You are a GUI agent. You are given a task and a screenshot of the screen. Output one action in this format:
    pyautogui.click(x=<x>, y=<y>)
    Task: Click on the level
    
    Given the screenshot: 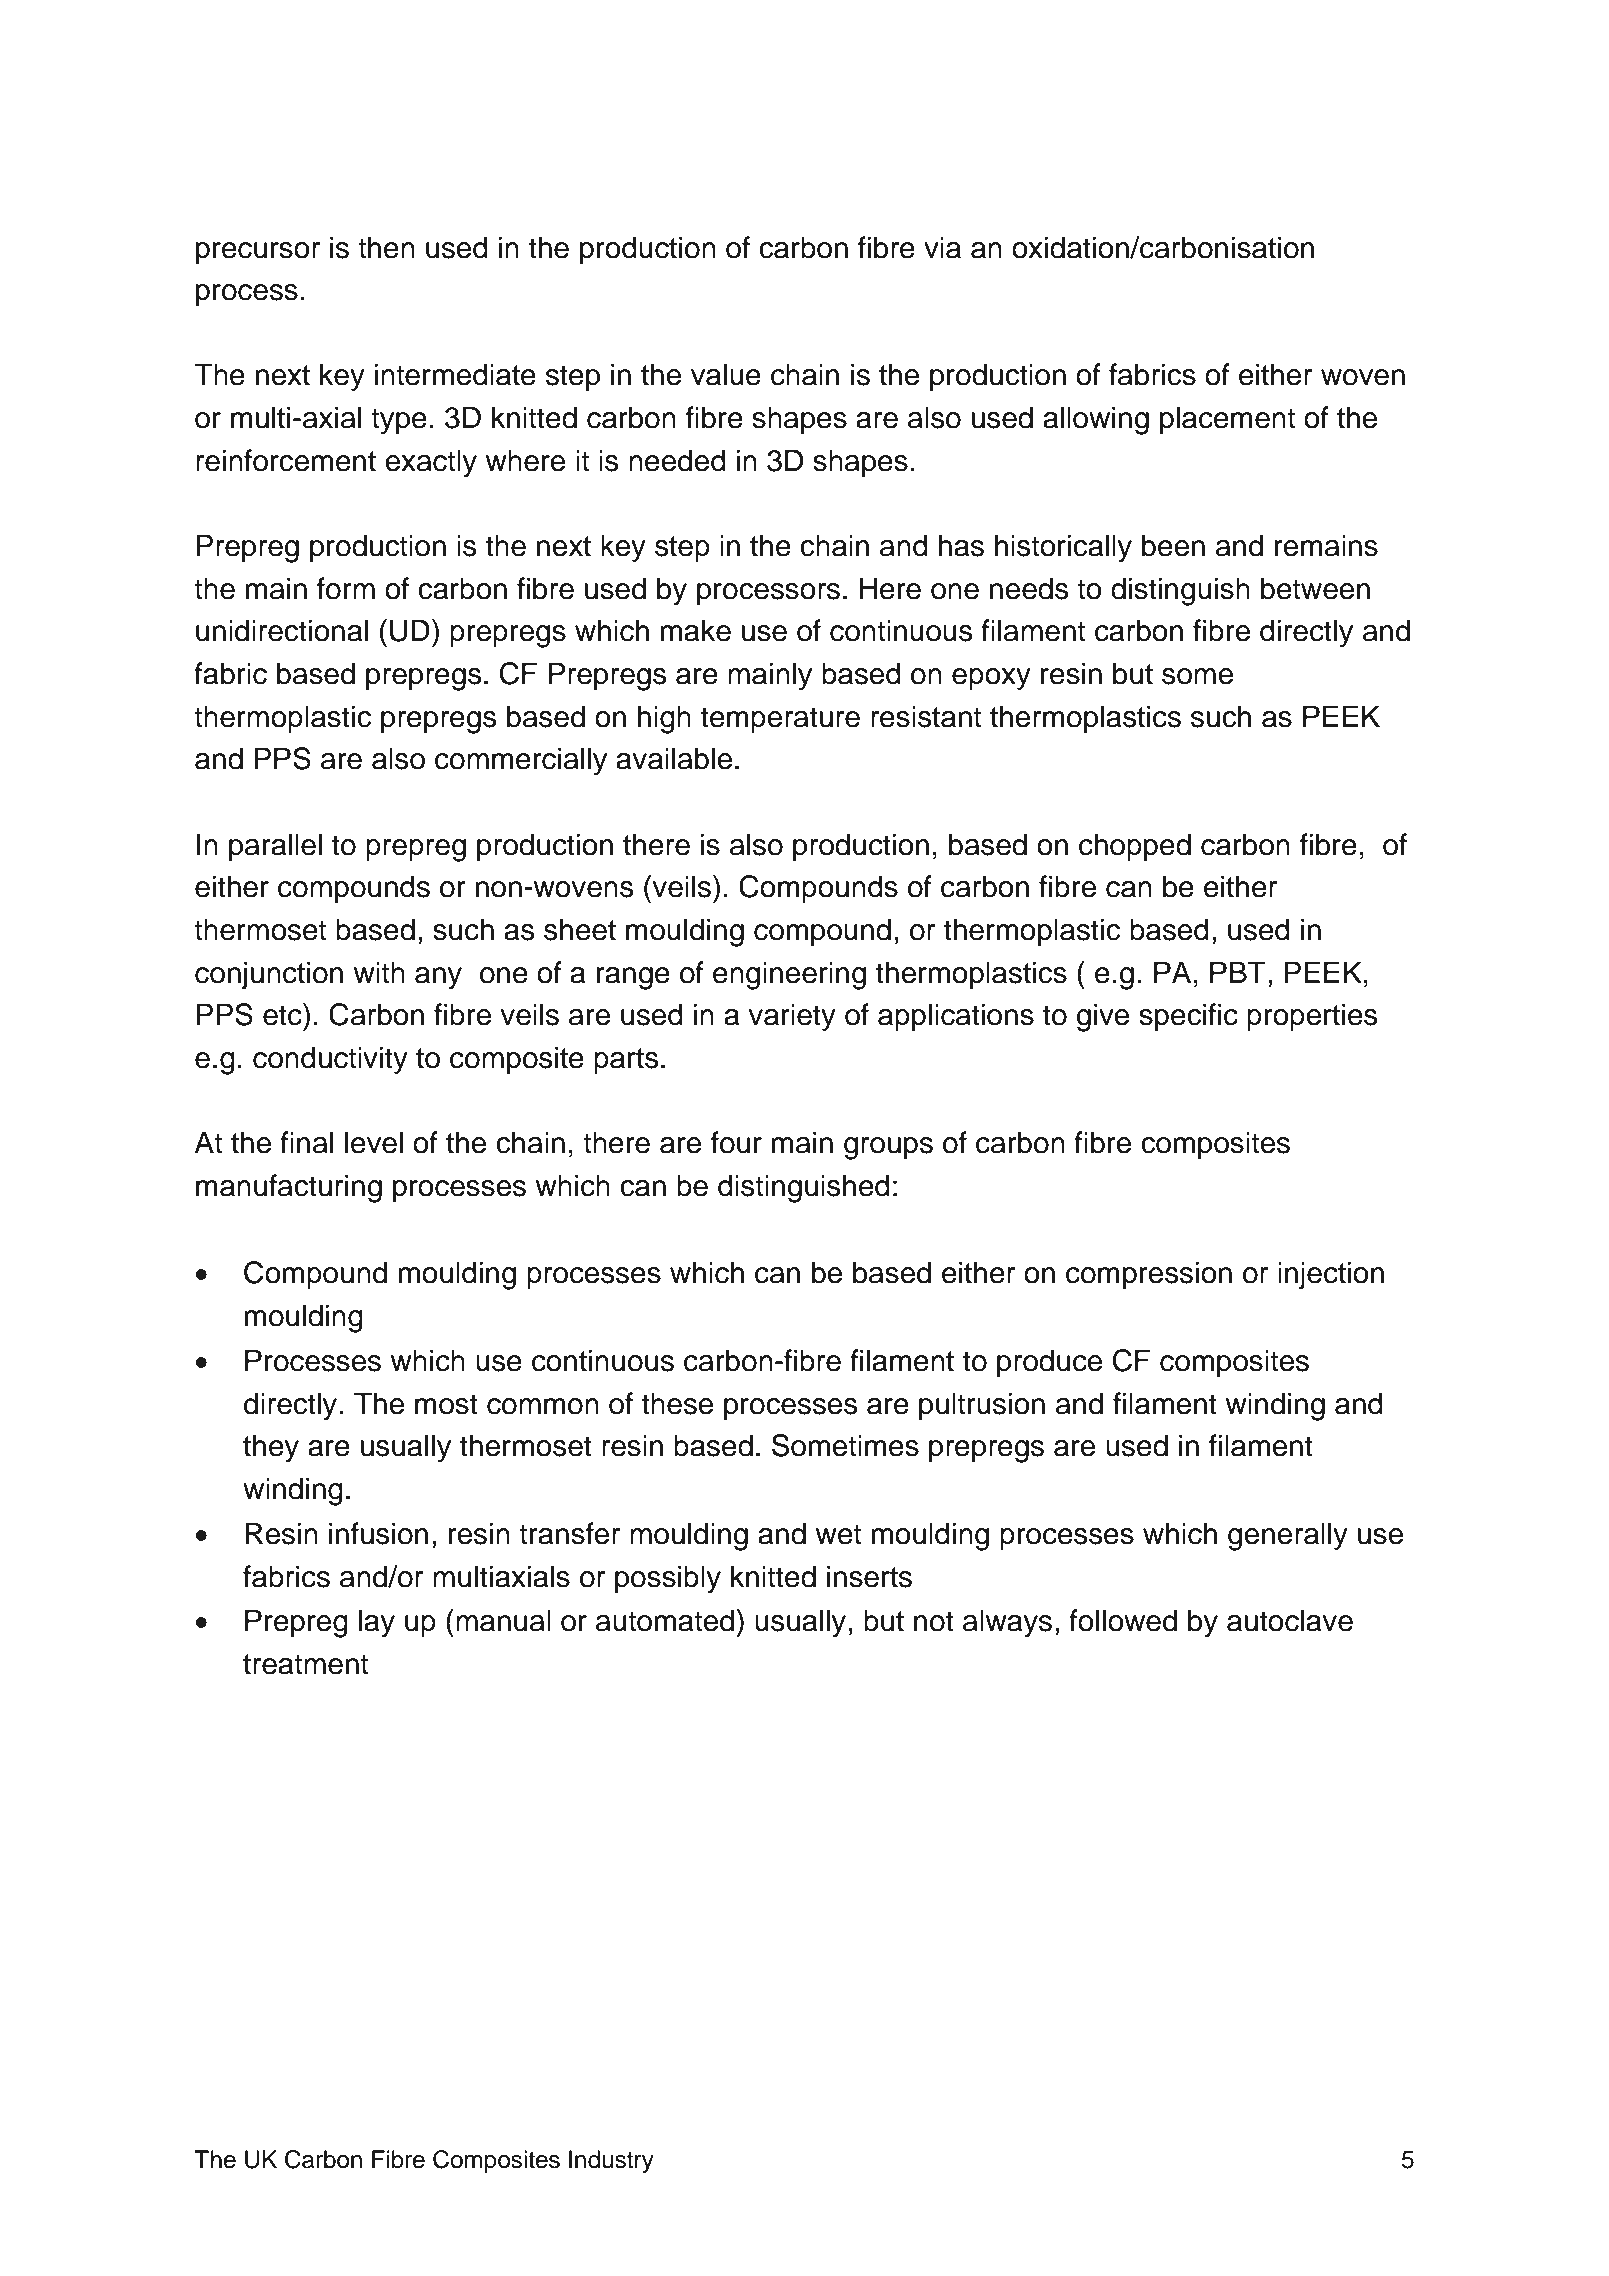 What is the action you would take?
    pyautogui.click(x=374, y=1142)
